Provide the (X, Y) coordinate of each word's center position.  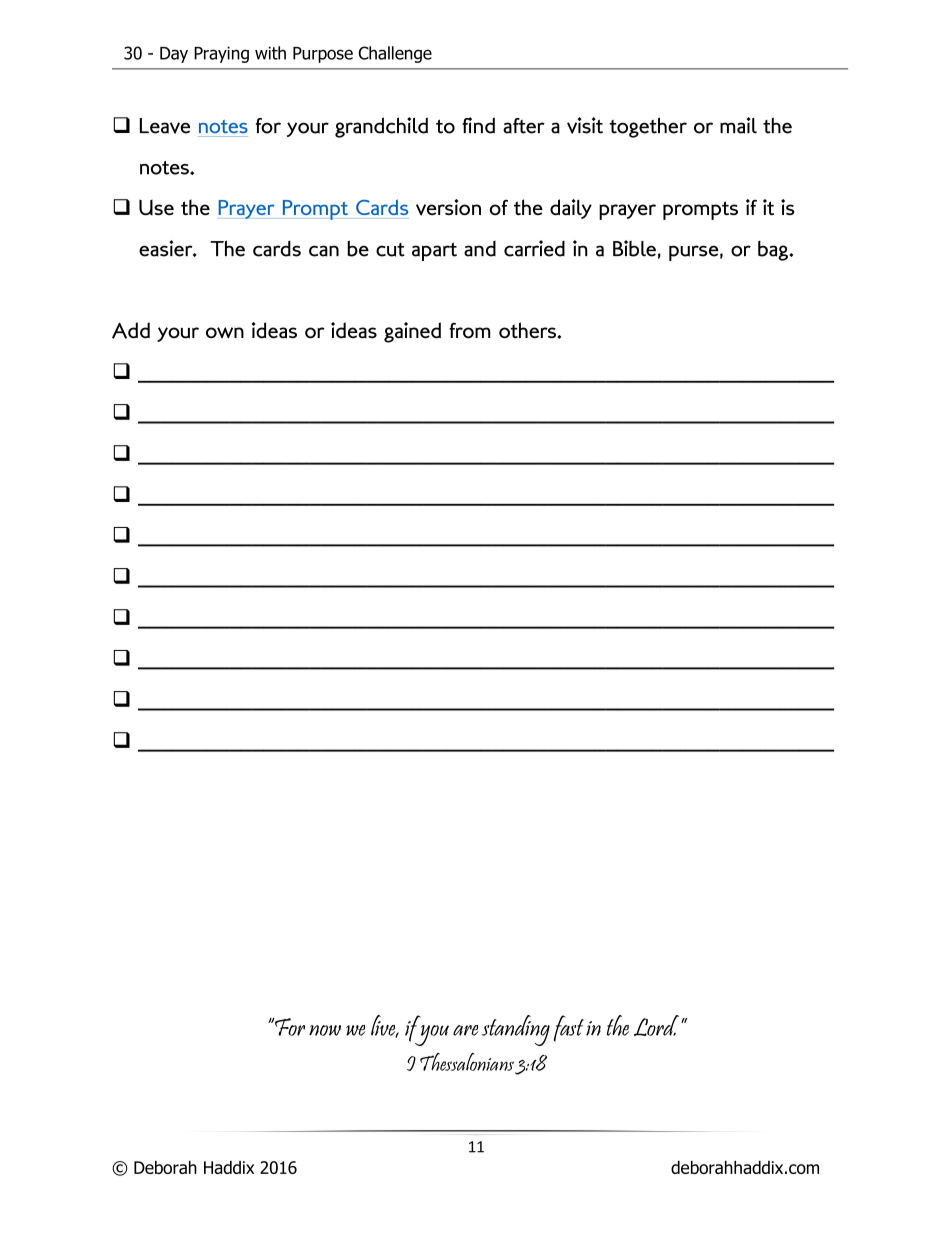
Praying (221, 54)
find (478, 125)
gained (412, 332)
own (225, 333)
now (325, 1030)
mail (738, 125)
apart (434, 251)
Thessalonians (467, 1062)
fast (569, 1028)
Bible (634, 248)
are (466, 1030)
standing (515, 1030)
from (469, 331)
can (324, 251)
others (528, 330)
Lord (658, 1025)
